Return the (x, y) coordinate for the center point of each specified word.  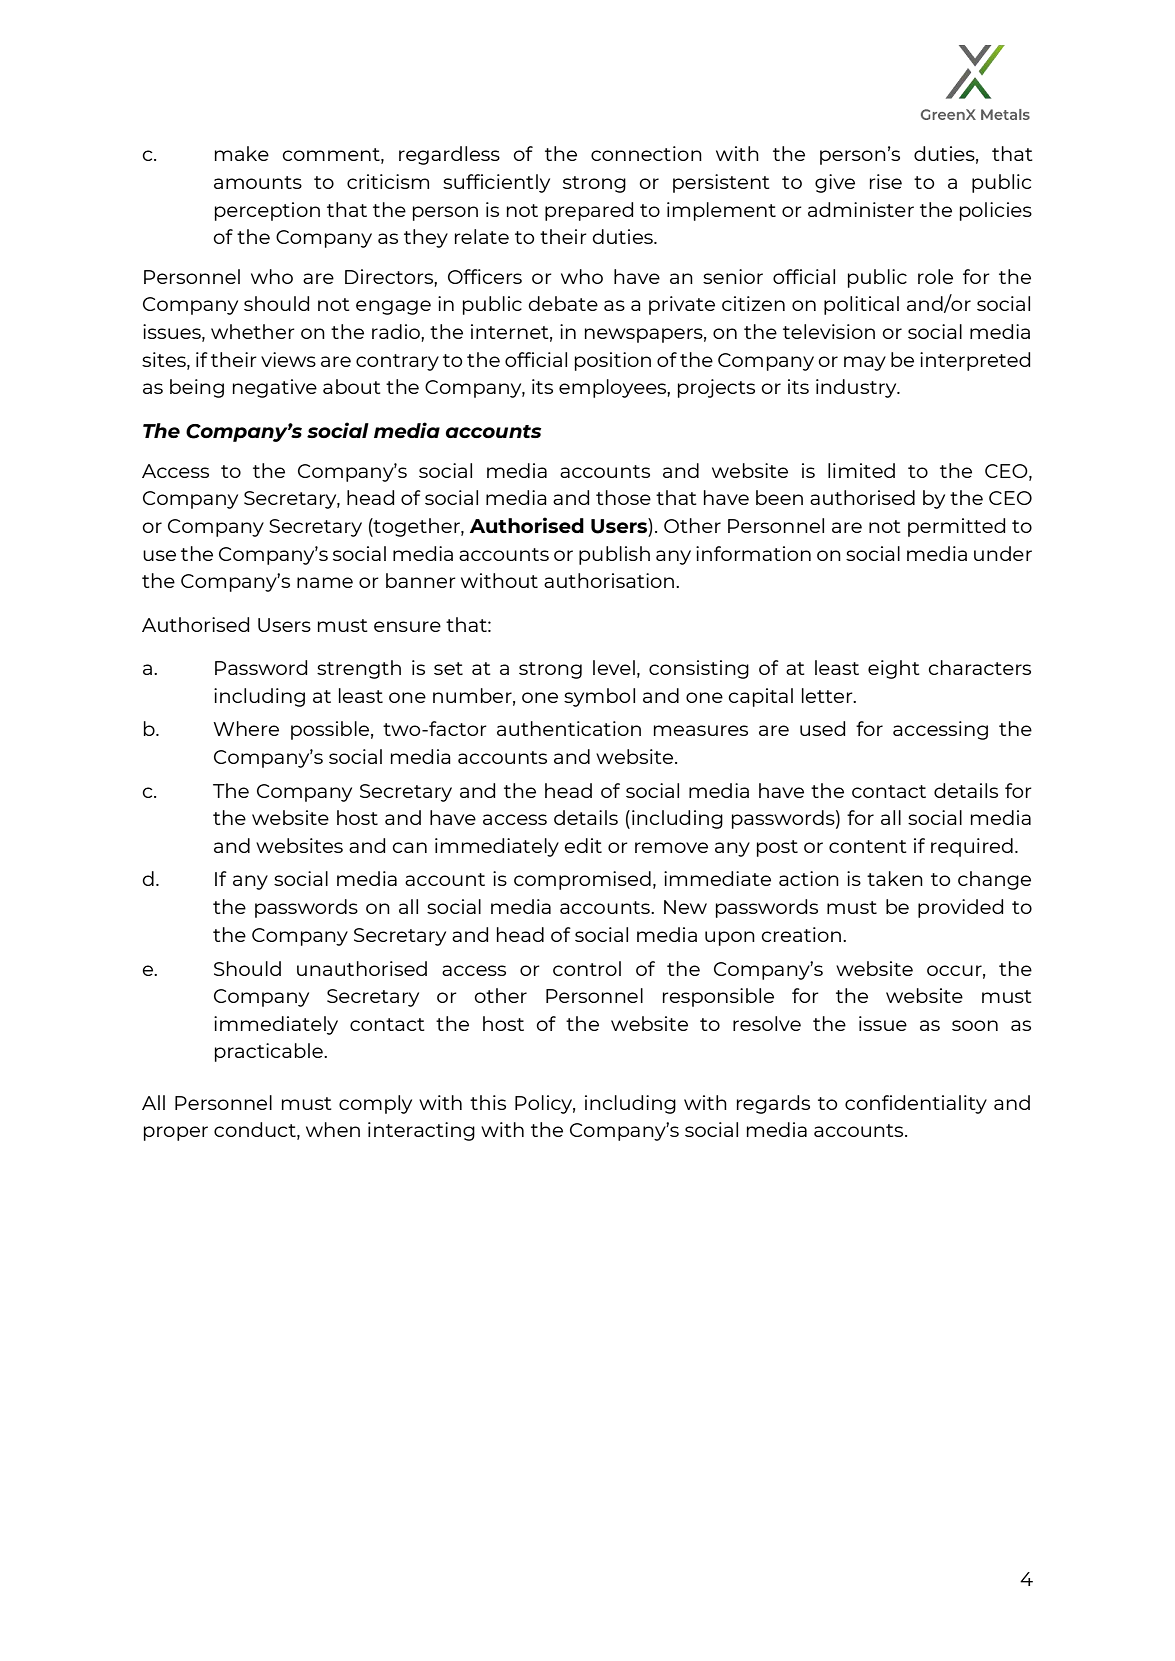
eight (894, 669)
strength (359, 669)
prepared (589, 211)
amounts (258, 182)
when (333, 1129)
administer (861, 209)
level (614, 667)
